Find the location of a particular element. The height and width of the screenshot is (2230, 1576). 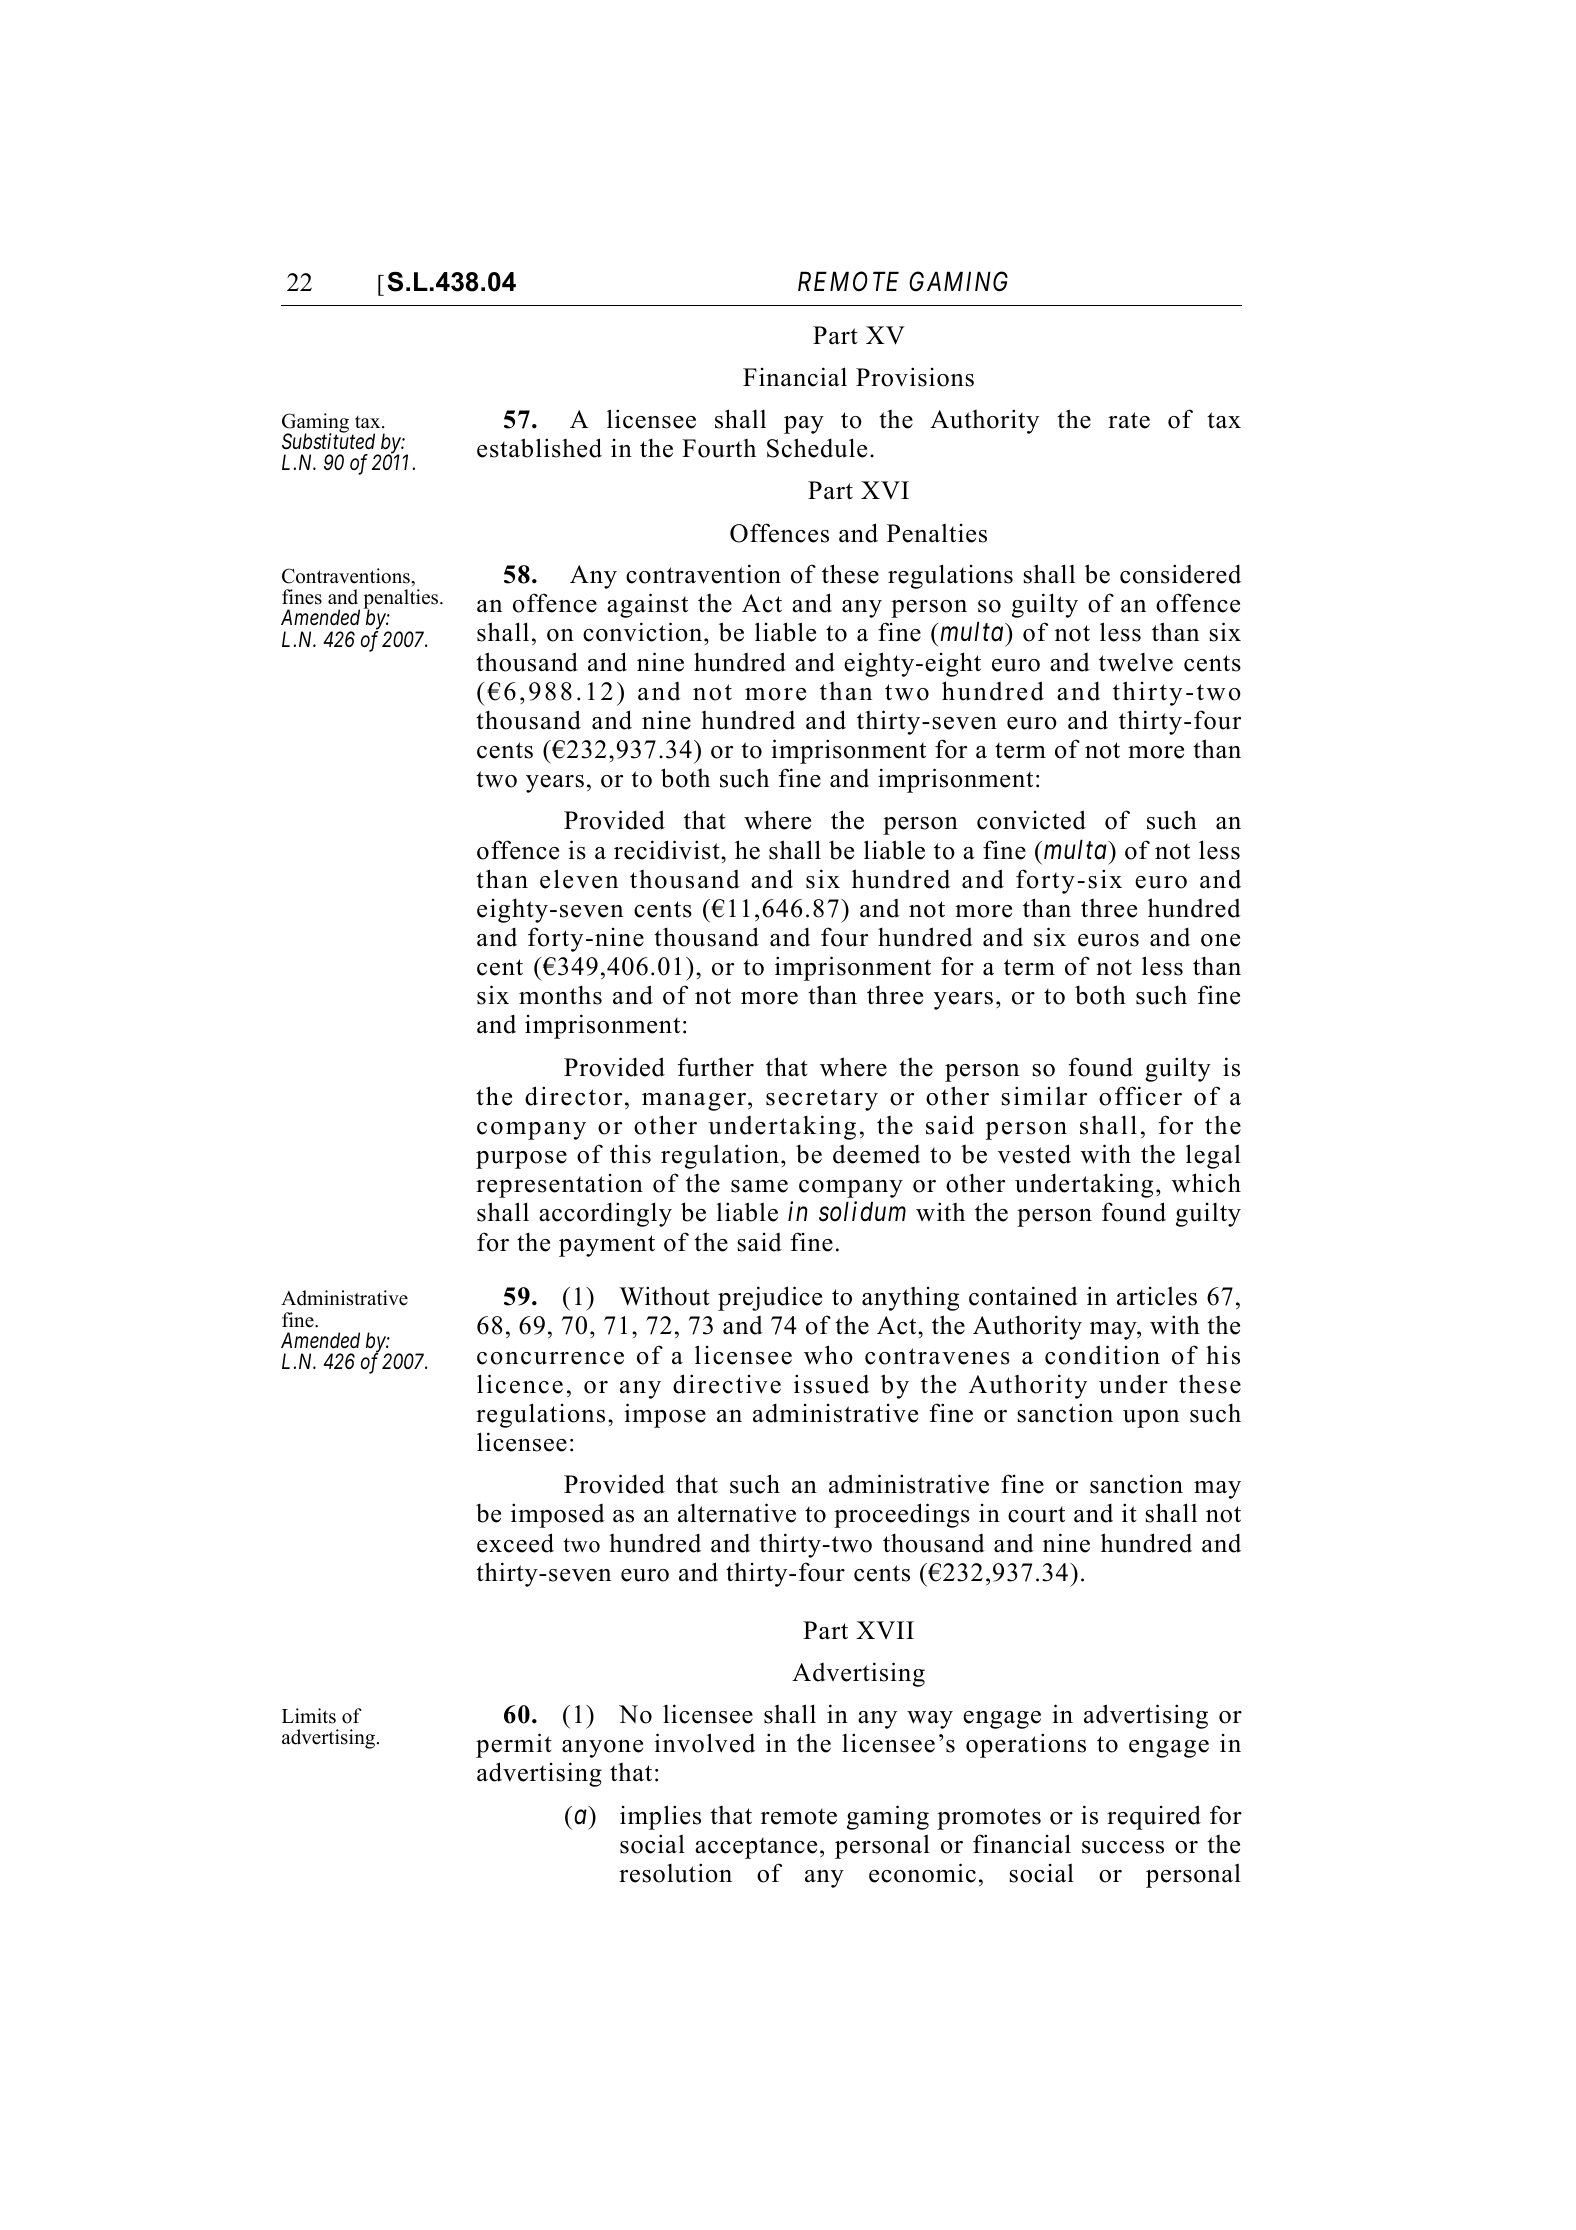

eleven is located at coordinates (579, 879).
